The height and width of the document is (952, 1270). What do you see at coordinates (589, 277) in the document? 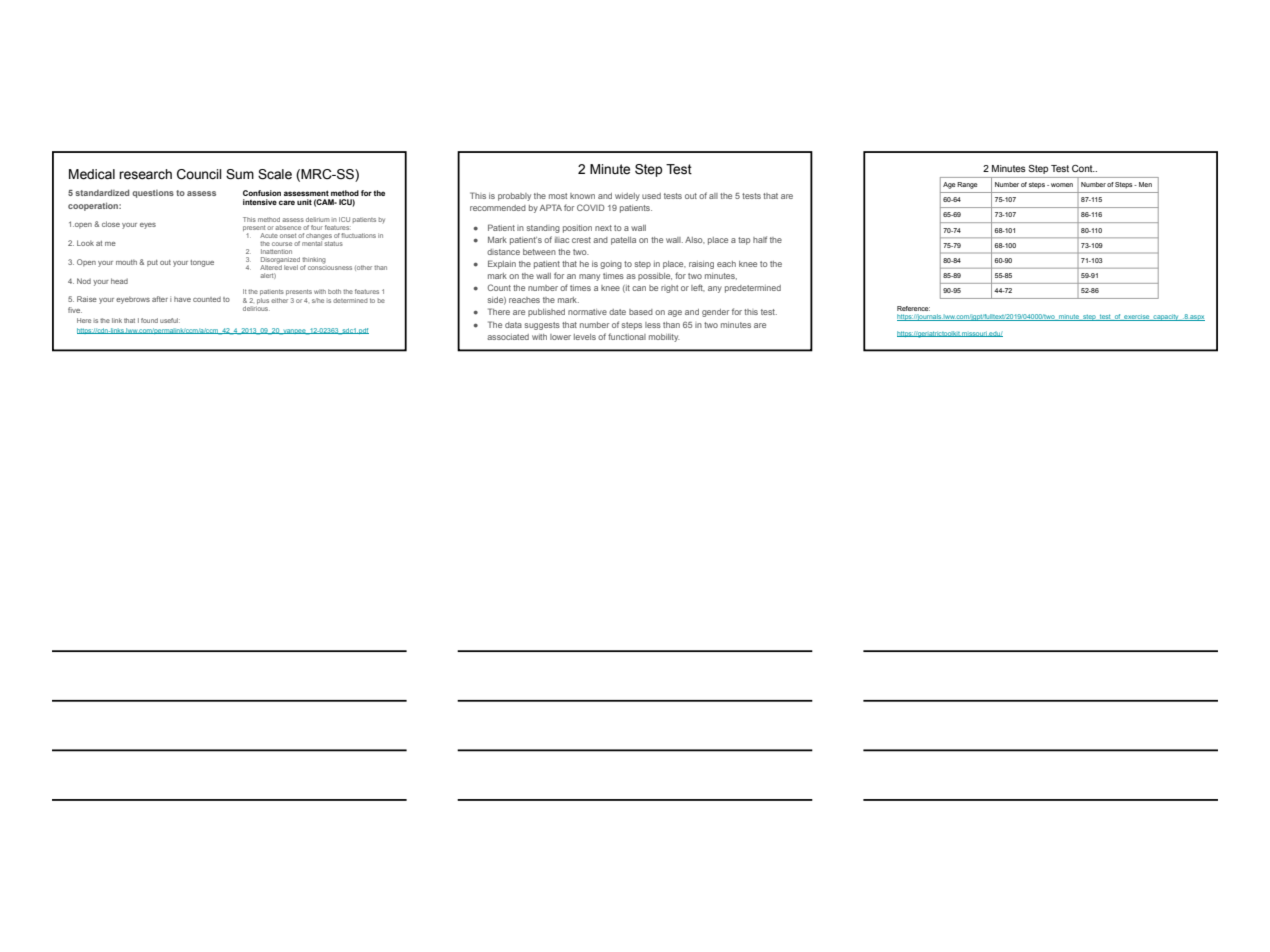
I see `many` at bounding box center [589, 277].
